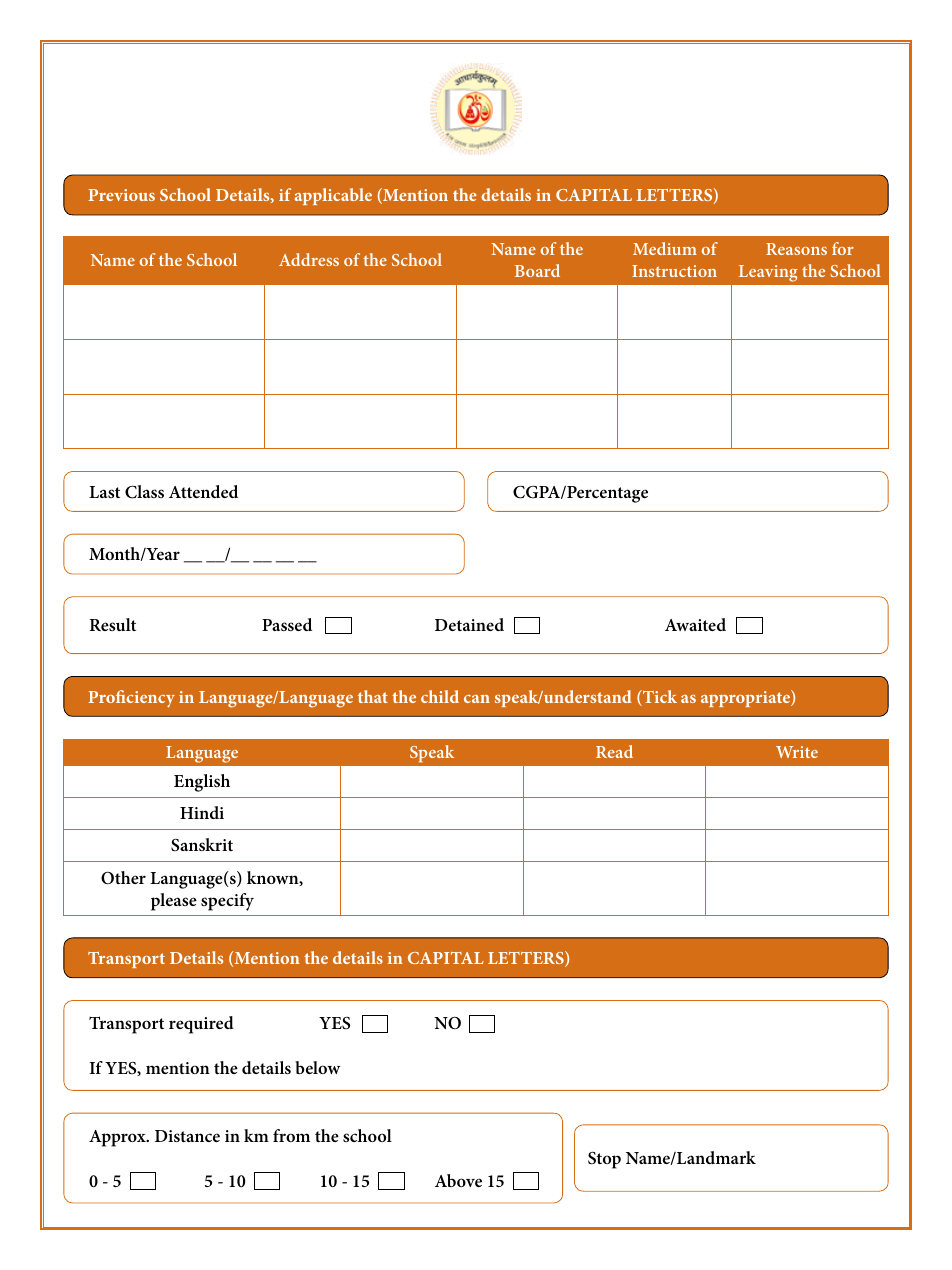 Image resolution: width=952 pixels, height=1270 pixels. What do you see at coordinates (604, 1160) in the document?
I see `Stop` at bounding box center [604, 1160].
